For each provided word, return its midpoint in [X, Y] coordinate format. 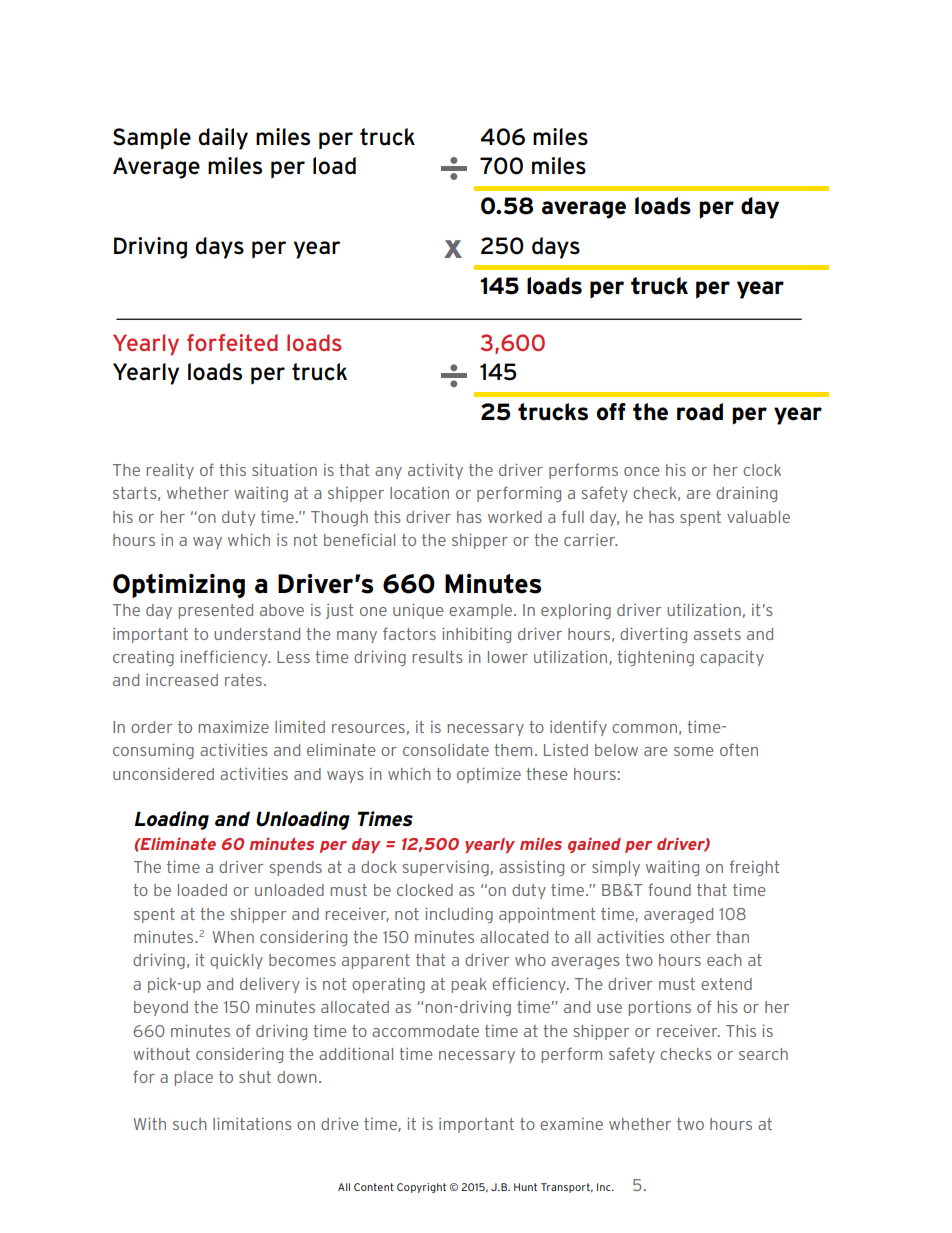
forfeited [232, 342]
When [233, 937]
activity [435, 471]
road [700, 412]
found [669, 889]
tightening [655, 658]
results [438, 657]
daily [223, 139]
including [459, 915]
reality [170, 471]
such [190, 1124]
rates [243, 680]
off [611, 412]
